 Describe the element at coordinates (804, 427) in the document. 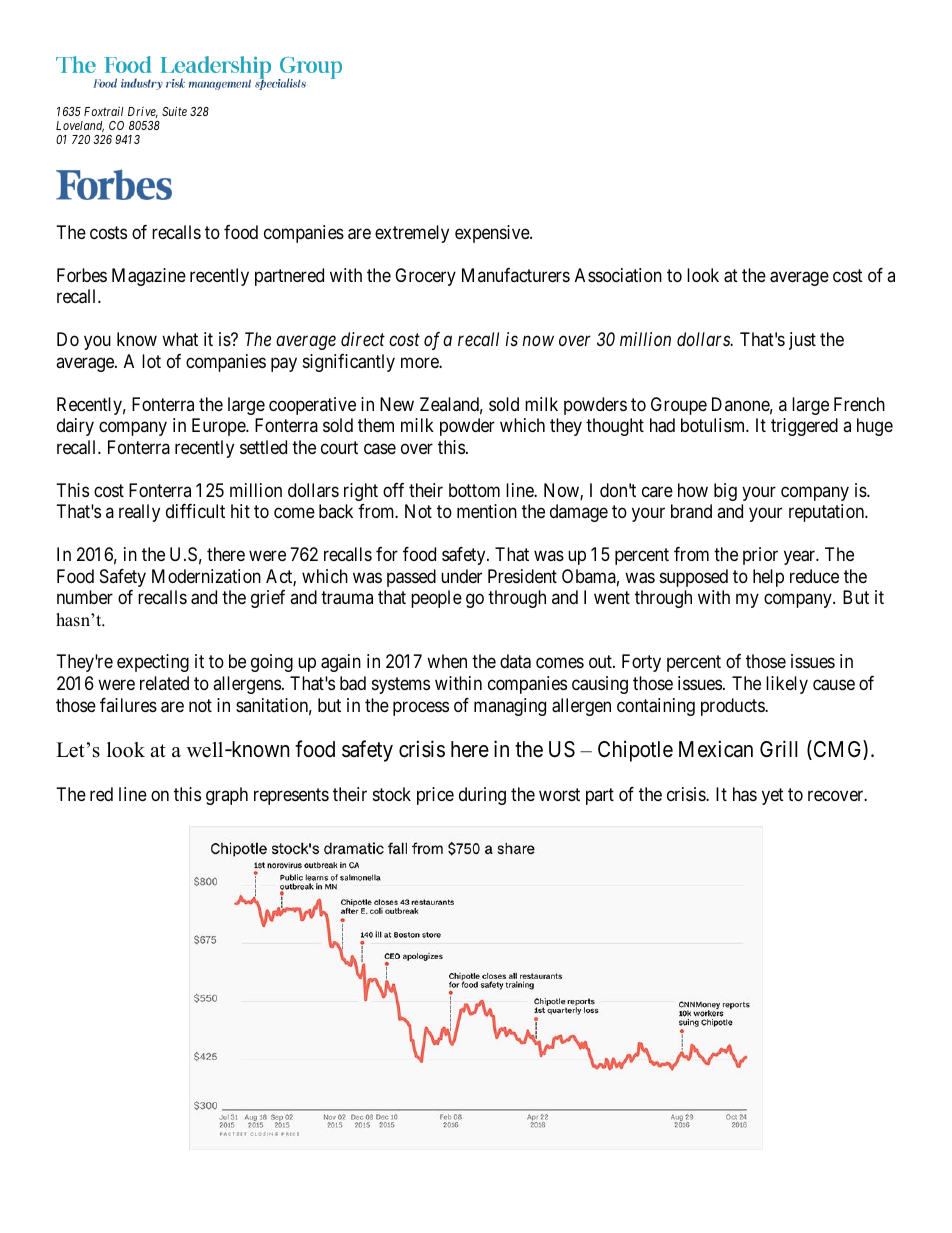

I see `triggered` at that location.
